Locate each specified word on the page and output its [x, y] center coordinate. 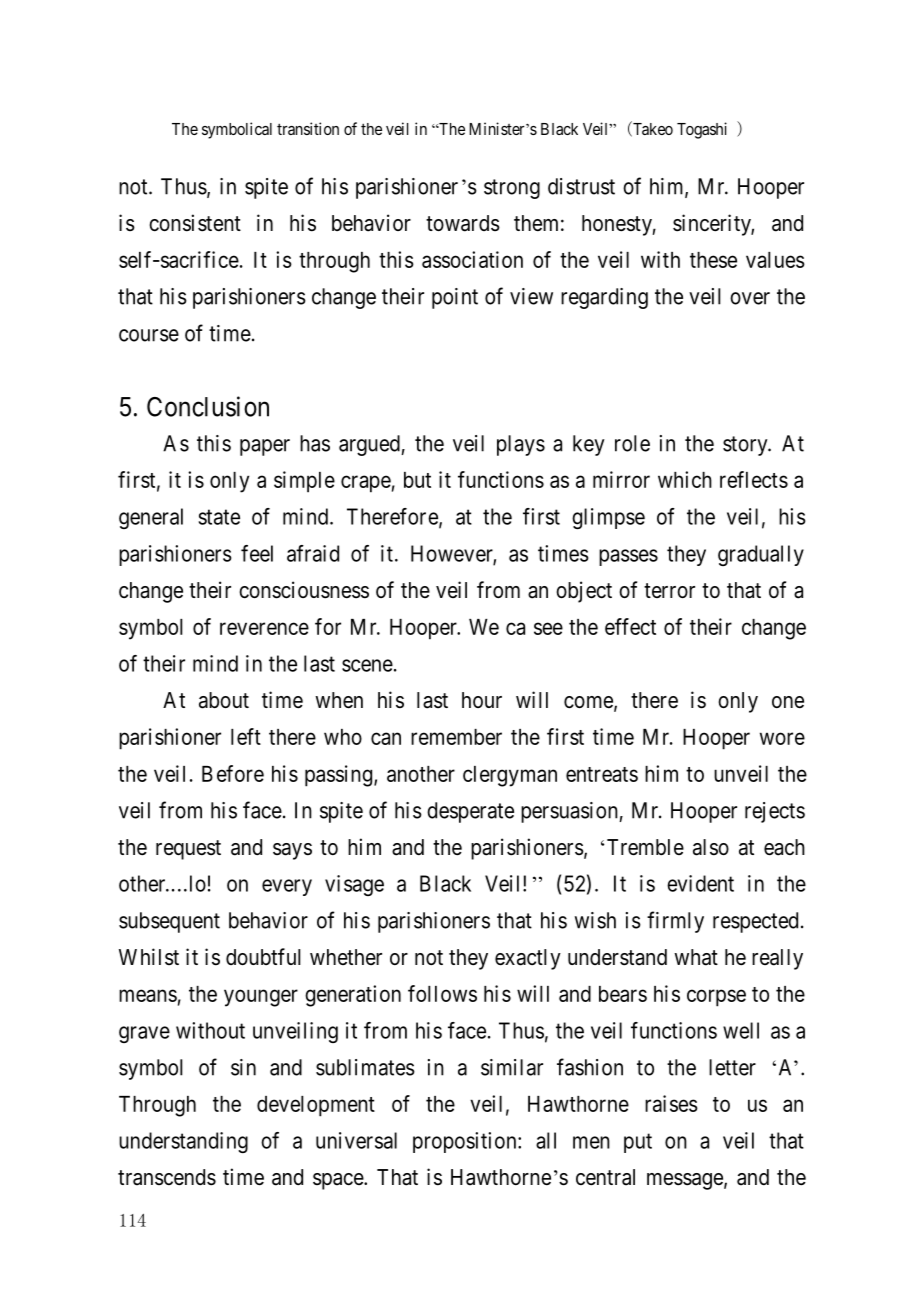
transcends [167, 1177]
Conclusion [208, 406]
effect [630, 626]
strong [512, 189]
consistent [195, 223]
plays [521, 445]
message [685, 1181]
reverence [264, 628]
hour [482, 700]
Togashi [702, 130]
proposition [466, 1142]
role [632, 443]
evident [700, 883]
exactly [528, 959]
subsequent [169, 922]
